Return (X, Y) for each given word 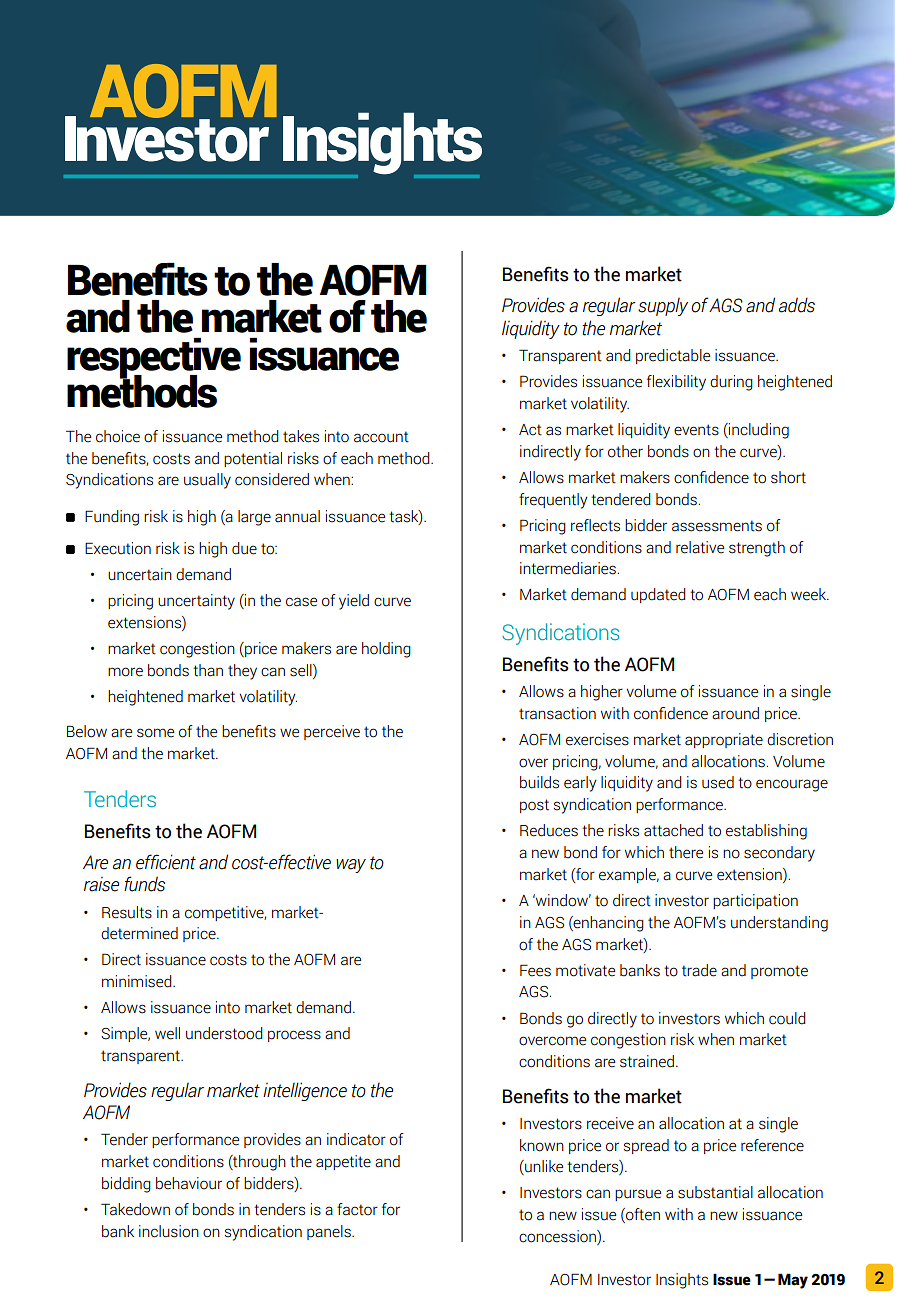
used (718, 782)
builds (539, 782)
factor (357, 1209)
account (381, 437)
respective (154, 359)
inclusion (169, 1231)
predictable (673, 356)
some (155, 733)
